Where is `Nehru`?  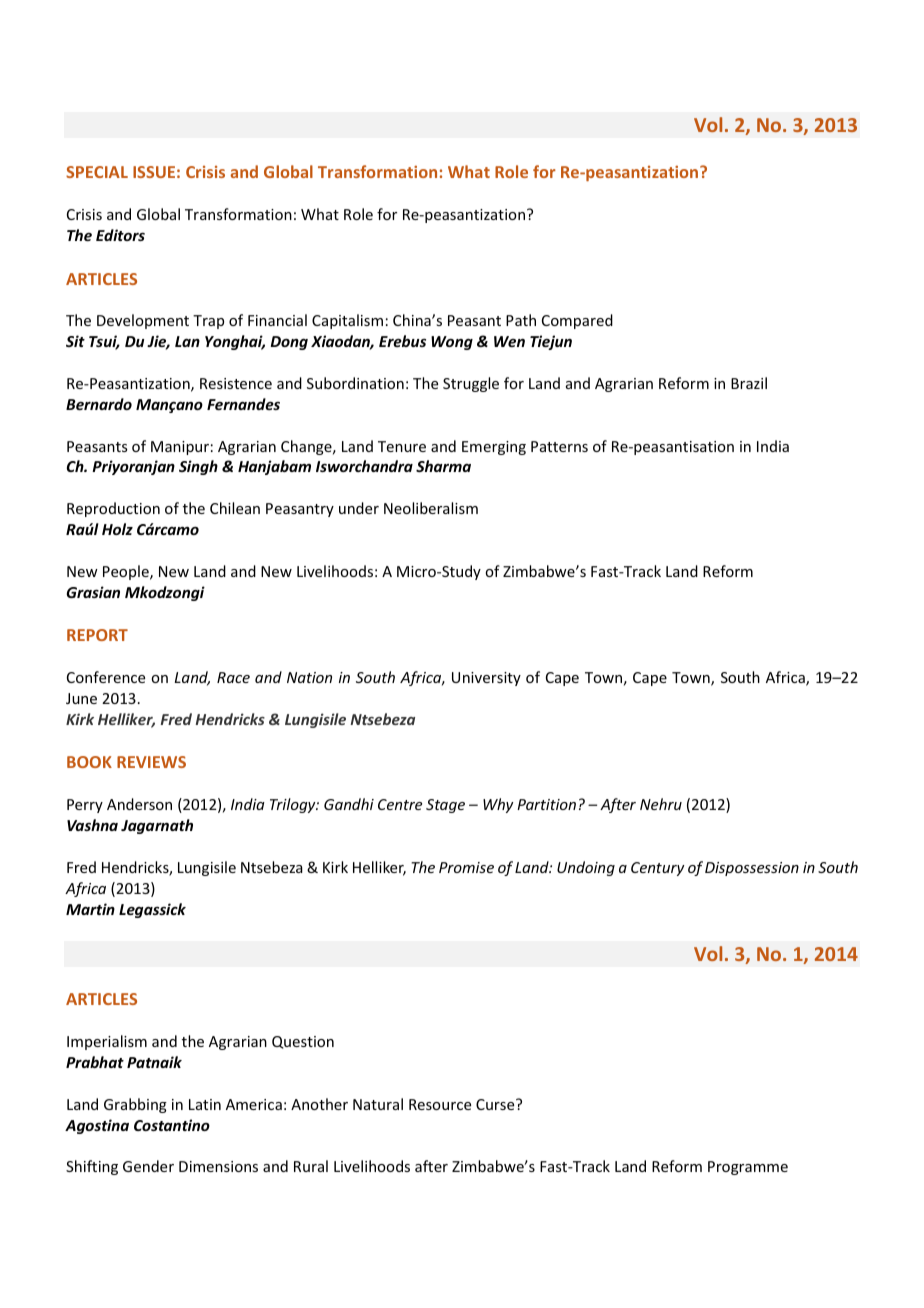 Nehru is located at coordinates (661, 804).
